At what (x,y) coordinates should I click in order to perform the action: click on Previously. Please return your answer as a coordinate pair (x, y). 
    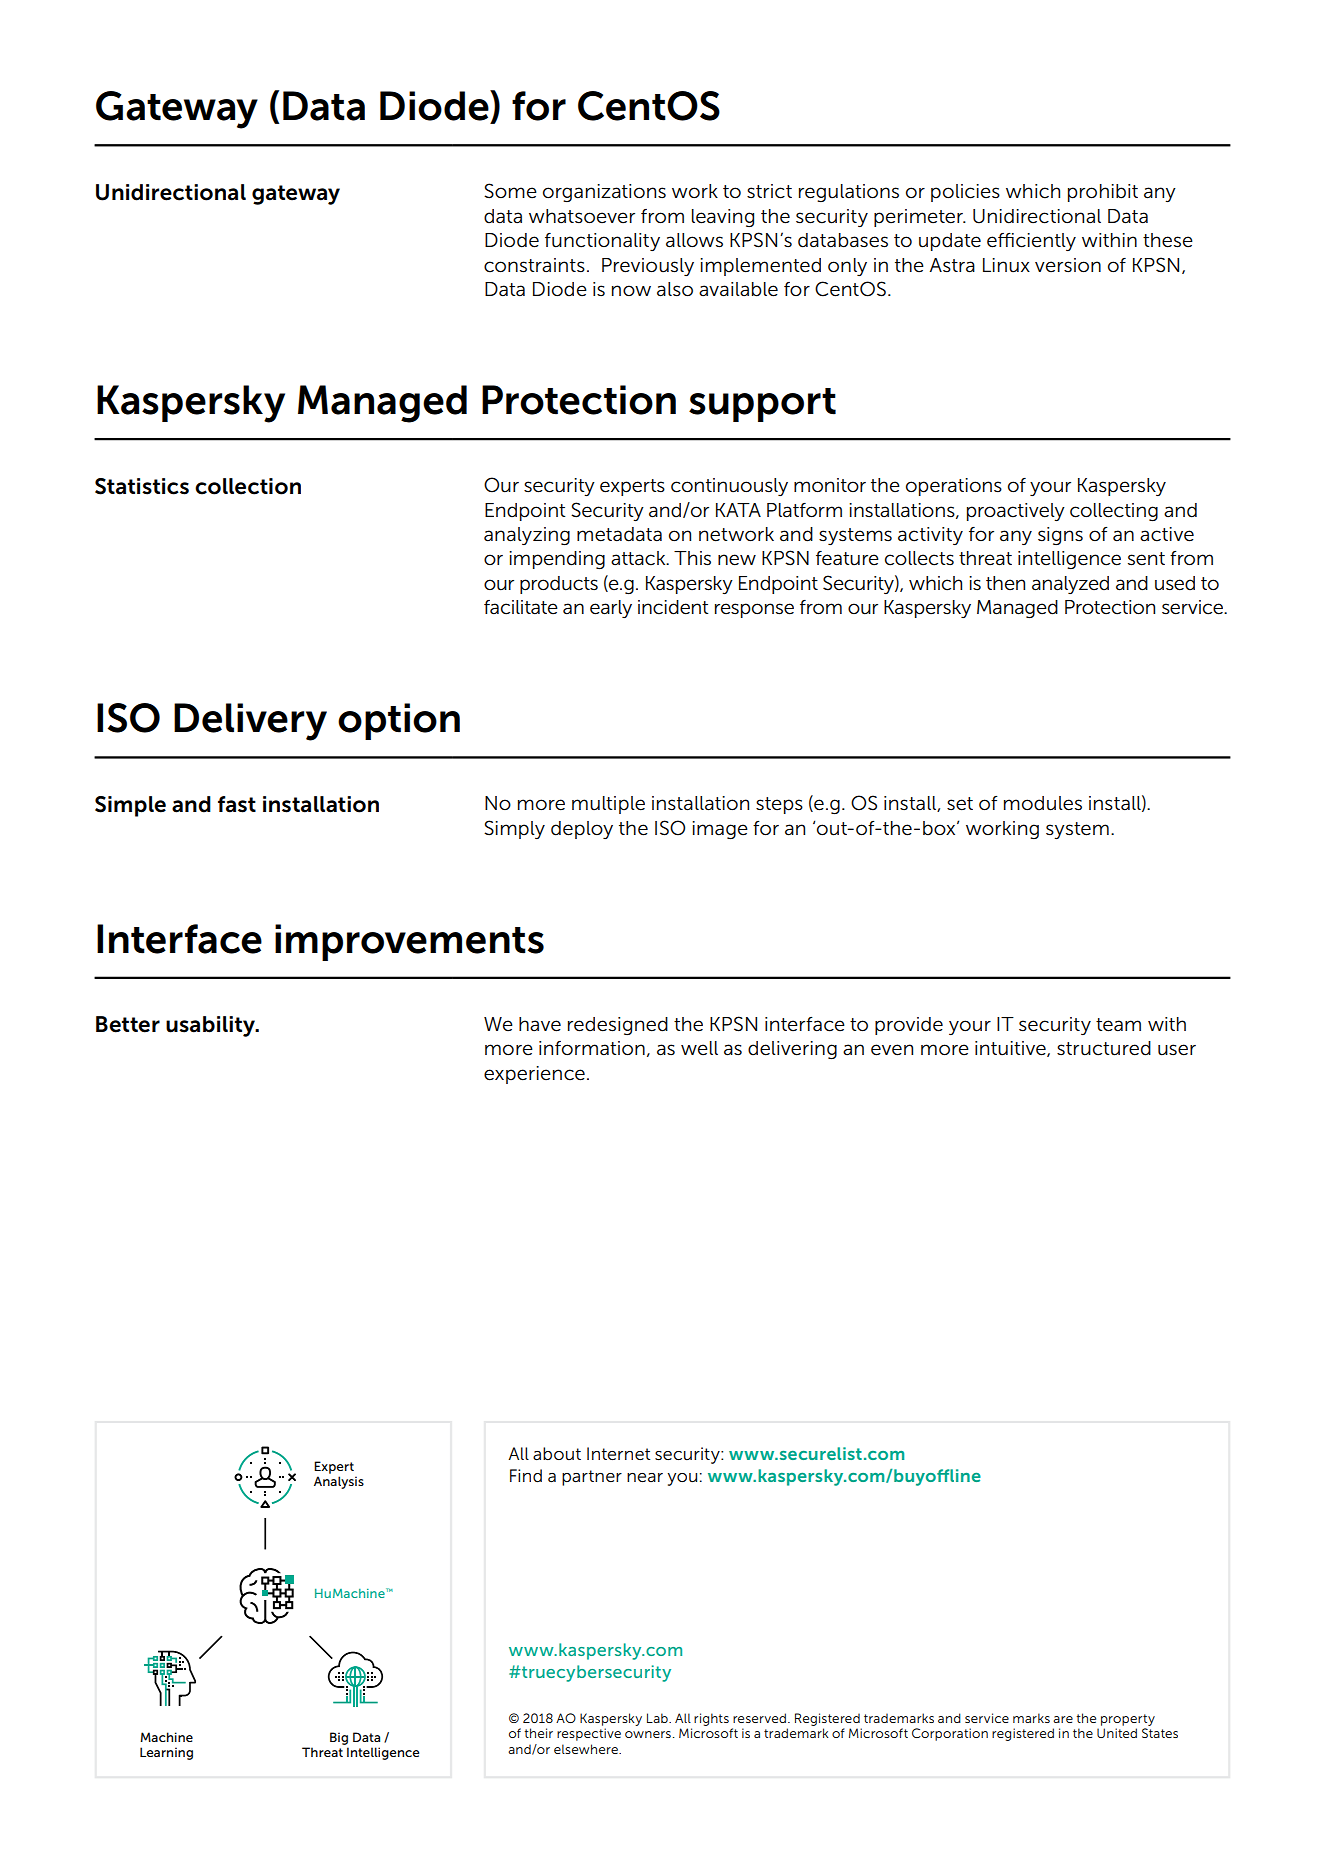
    Looking at the image, I should click on (648, 267).
